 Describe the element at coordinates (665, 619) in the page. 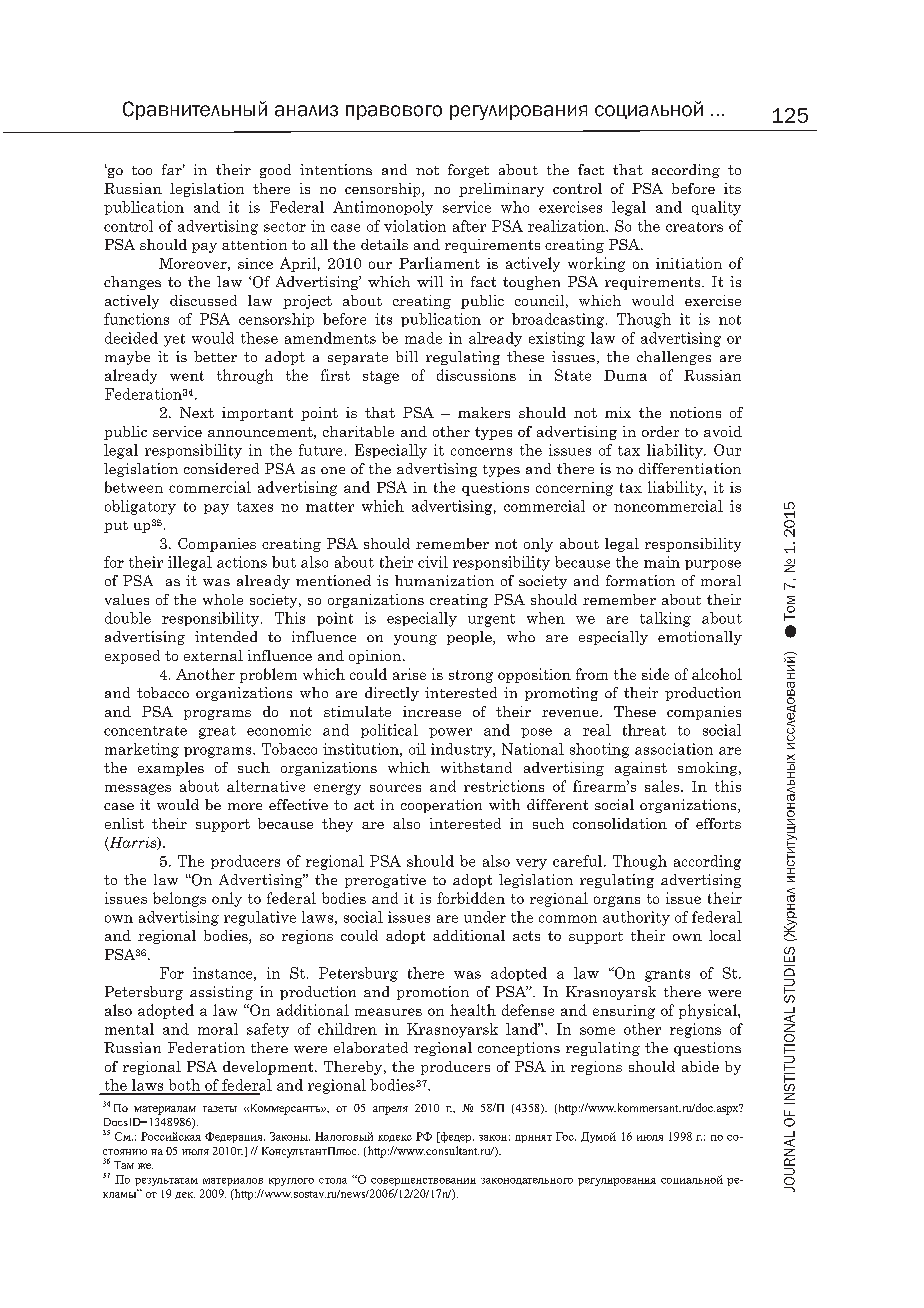

I see `talking` at that location.
